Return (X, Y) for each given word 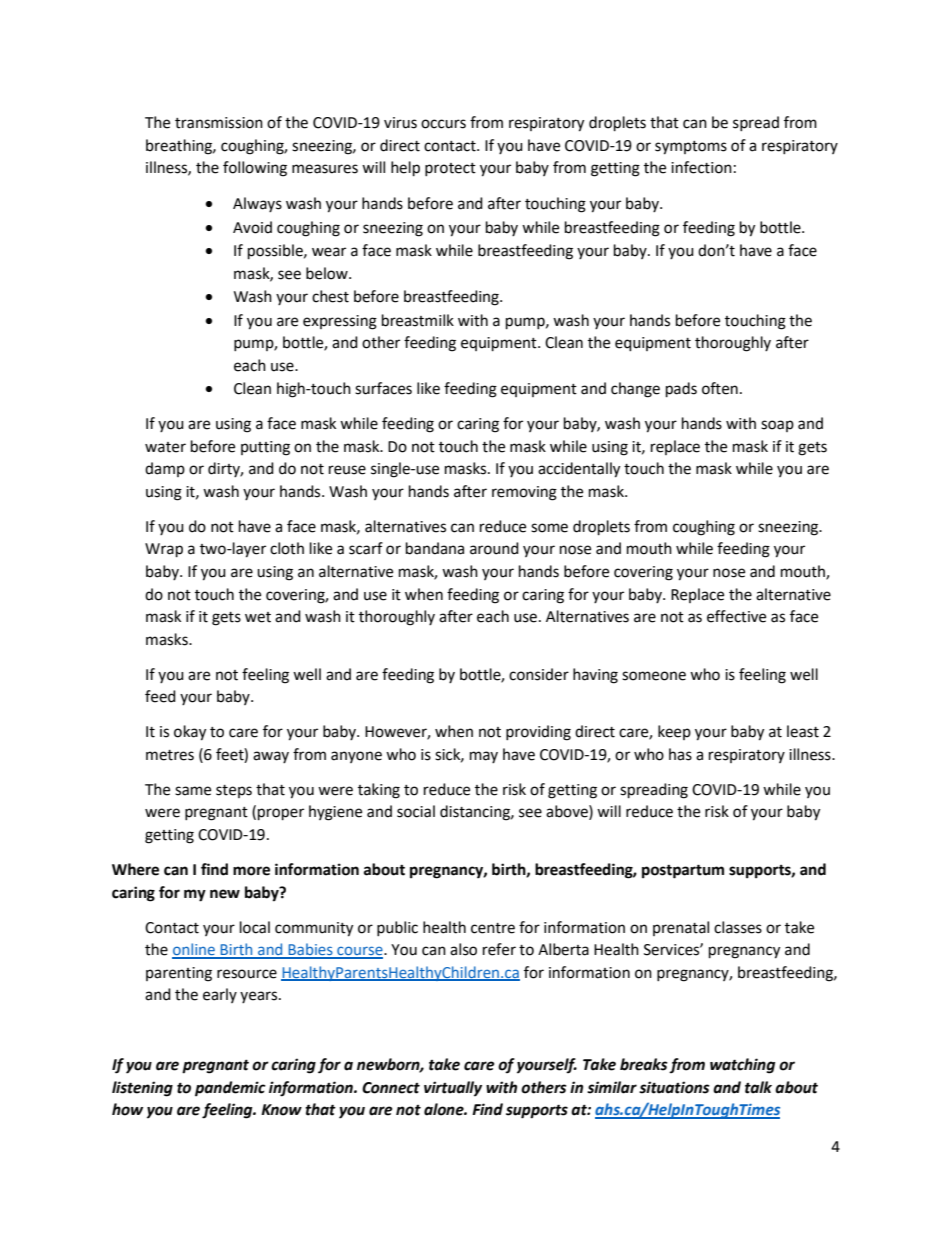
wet (258, 617)
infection (701, 167)
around (494, 548)
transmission (219, 123)
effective (736, 616)
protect (450, 169)
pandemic (230, 1089)
